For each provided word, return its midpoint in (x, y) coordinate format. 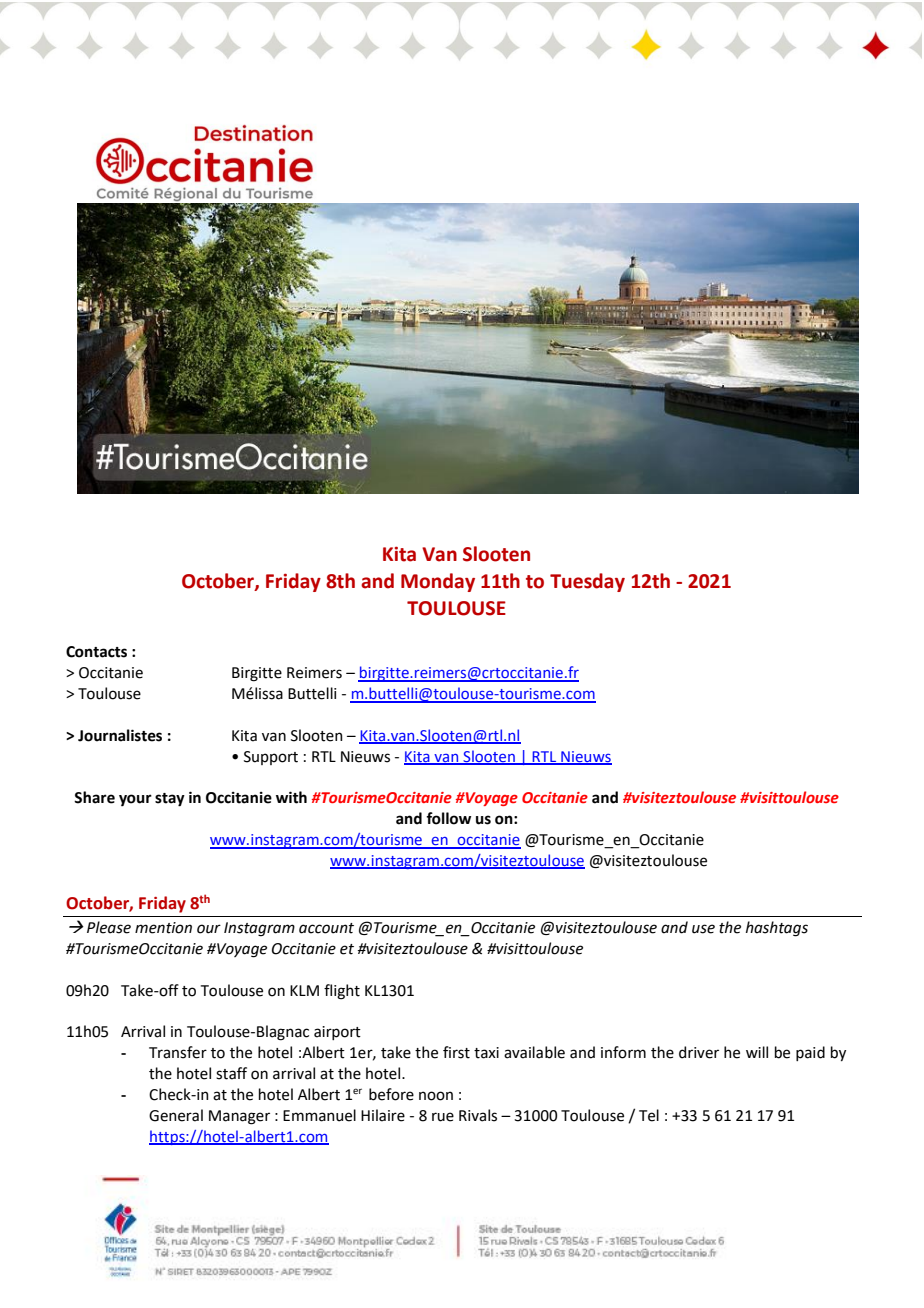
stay (170, 800)
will (757, 1052)
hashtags (777, 929)
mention (163, 928)
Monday (438, 582)
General (176, 1115)
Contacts (96, 652)
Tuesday (587, 582)
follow (448, 818)
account (326, 928)
